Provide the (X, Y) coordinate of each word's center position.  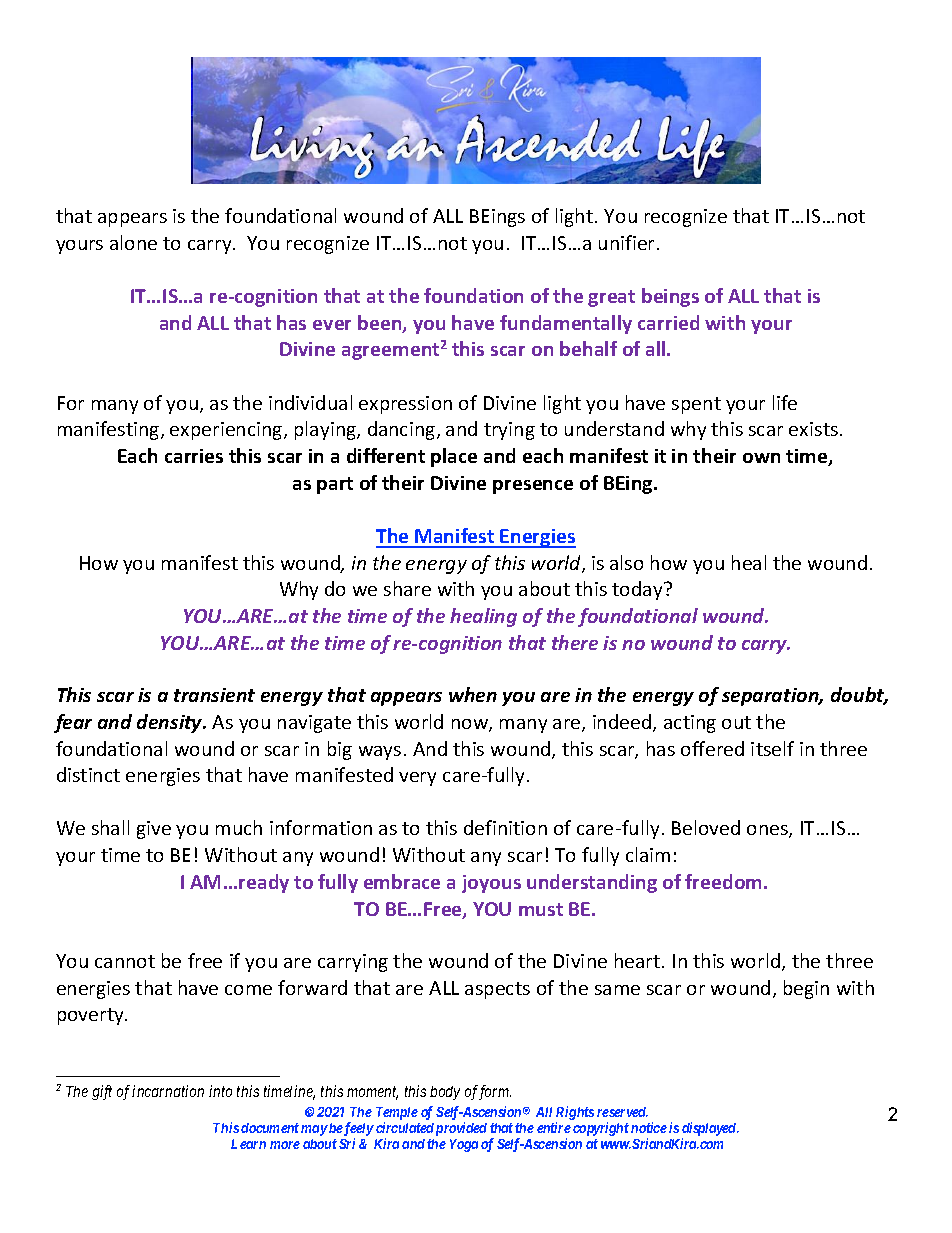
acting (690, 724)
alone (133, 242)
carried (668, 322)
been (381, 324)
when (473, 694)
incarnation (168, 1091)
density (171, 723)
